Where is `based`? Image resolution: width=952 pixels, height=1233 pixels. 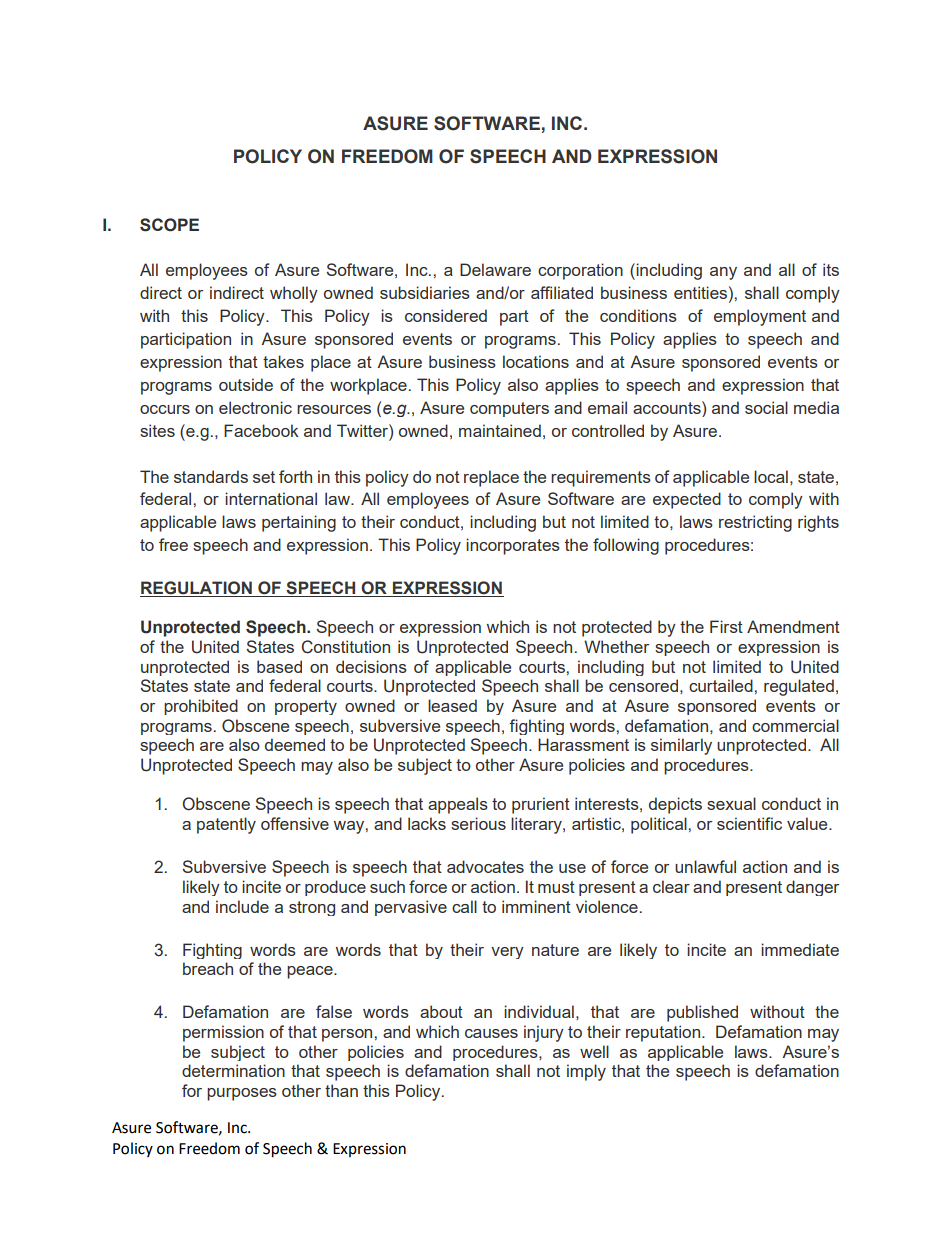 based is located at coordinates (279, 666).
